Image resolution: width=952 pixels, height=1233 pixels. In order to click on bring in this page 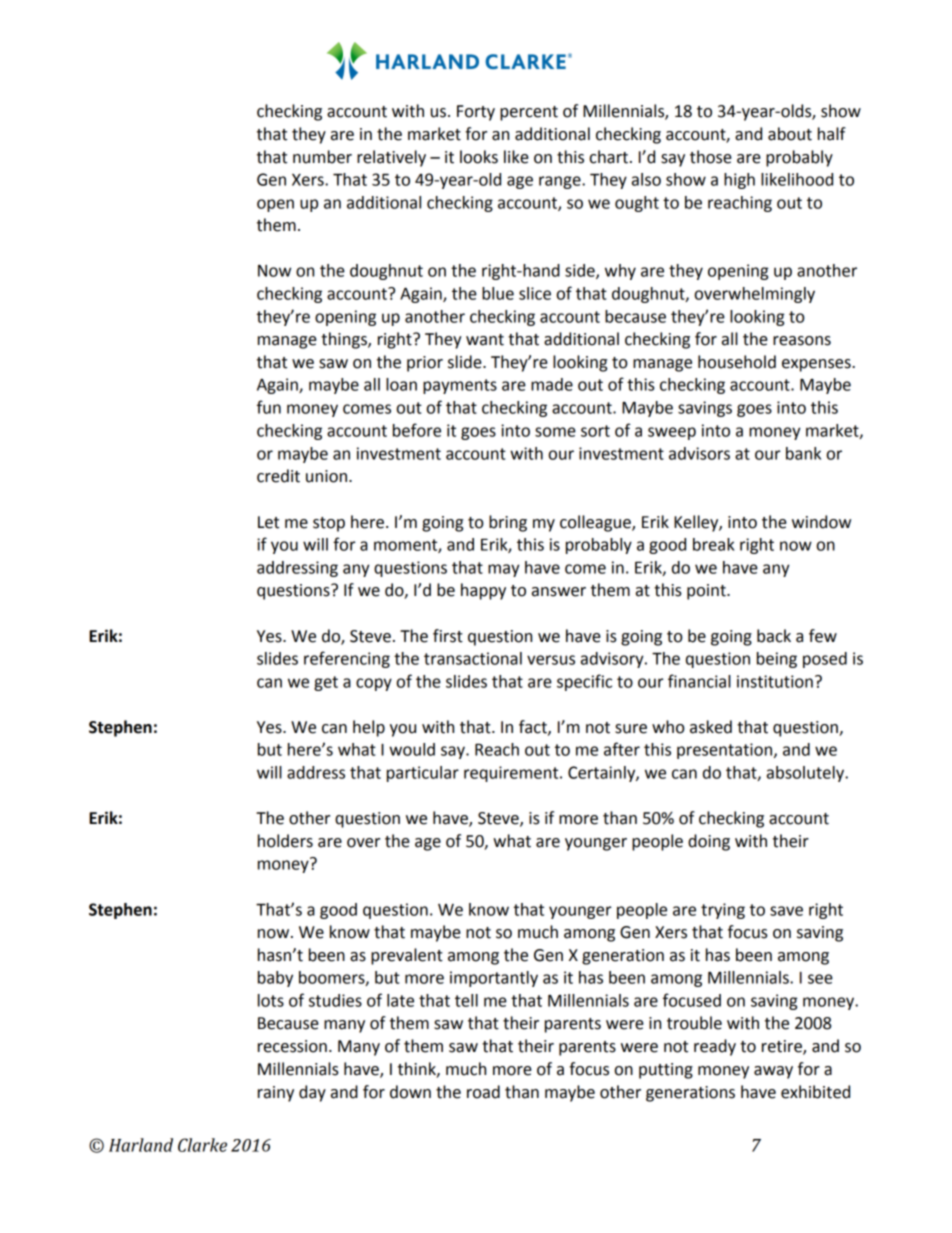, I will do `click(508, 523)`.
